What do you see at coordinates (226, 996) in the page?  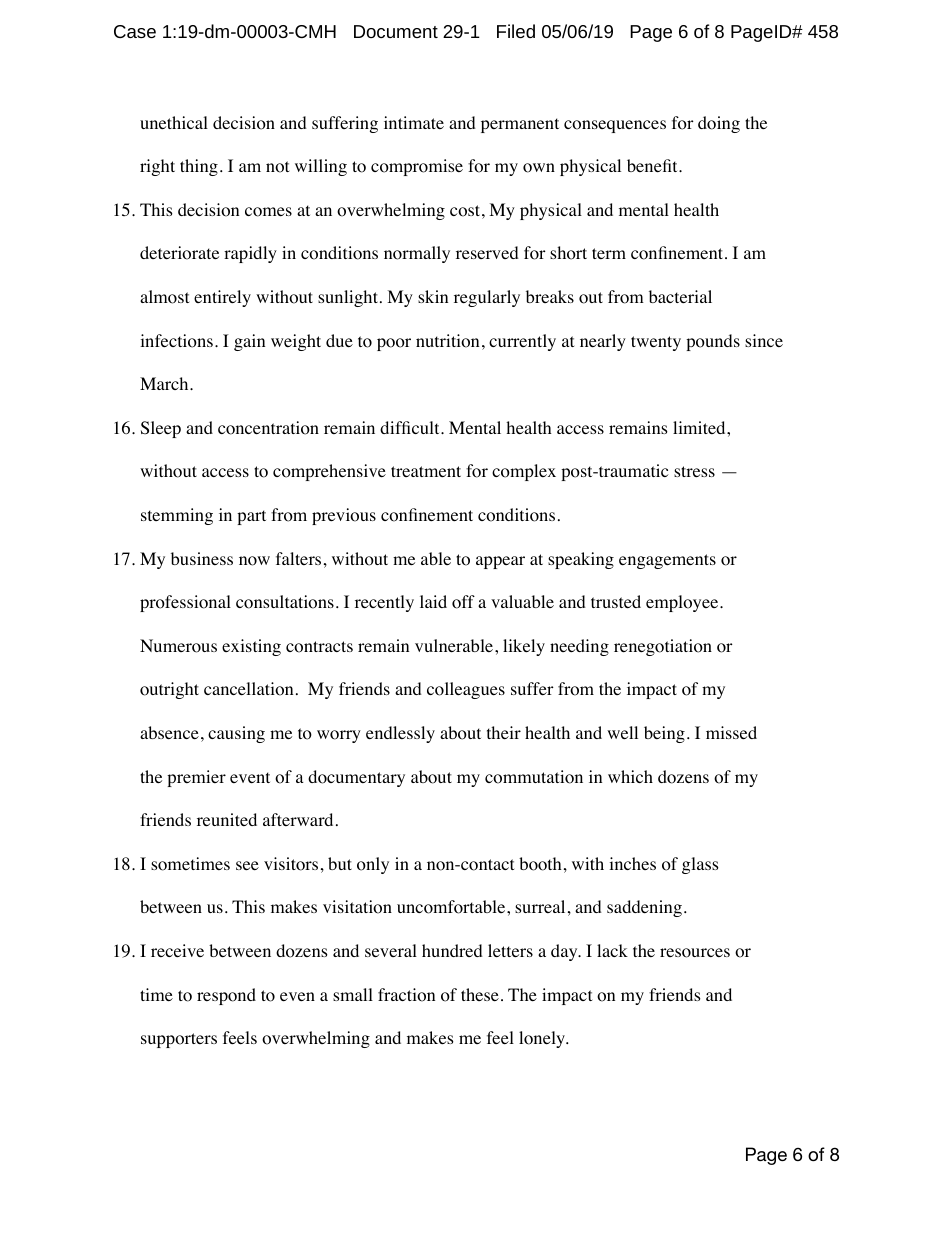 I see `respond` at bounding box center [226, 996].
